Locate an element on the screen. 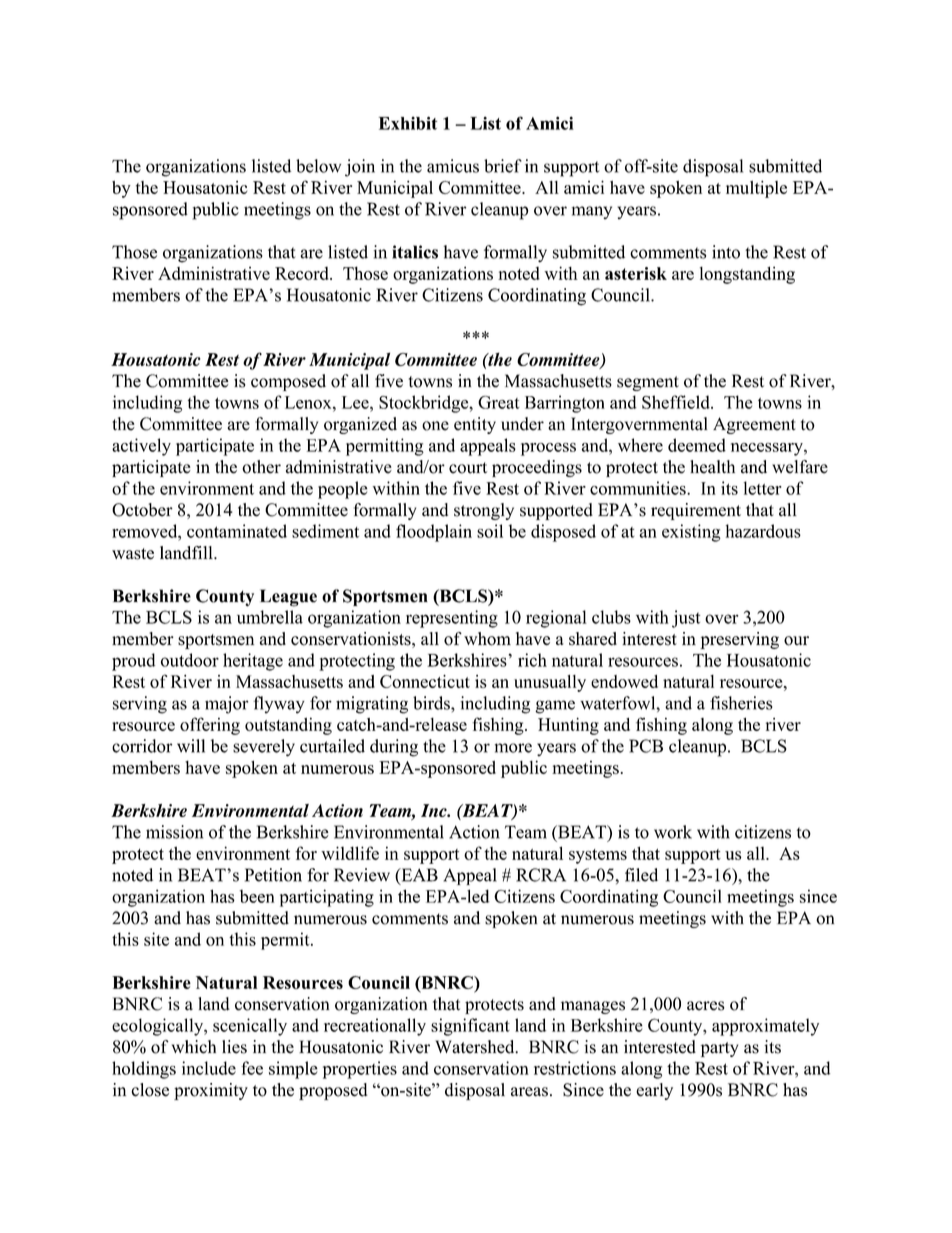 This screenshot has height=1233, width=952. include is located at coordinates (209, 1068).
